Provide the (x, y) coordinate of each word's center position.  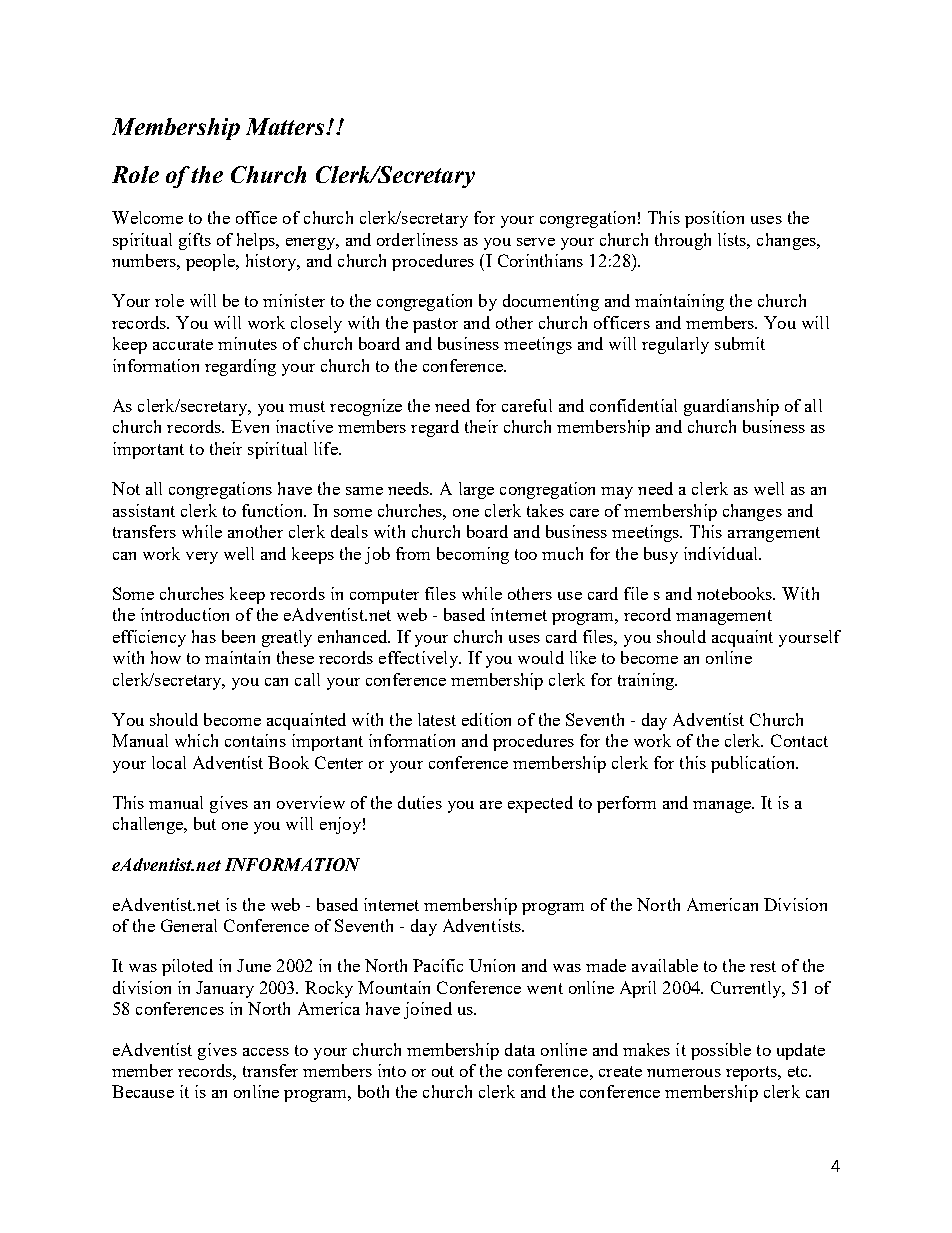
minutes (247, 343)
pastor (435, 325)
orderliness (417, 239)
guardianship (731, 407)
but (205, 823)
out (443, 1071)
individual (722, 553)
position (714, 219)
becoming (473, 555)
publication (754, 764)
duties (420, 802)
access (266, 1052)
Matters (287, 126)
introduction (185, 614)
